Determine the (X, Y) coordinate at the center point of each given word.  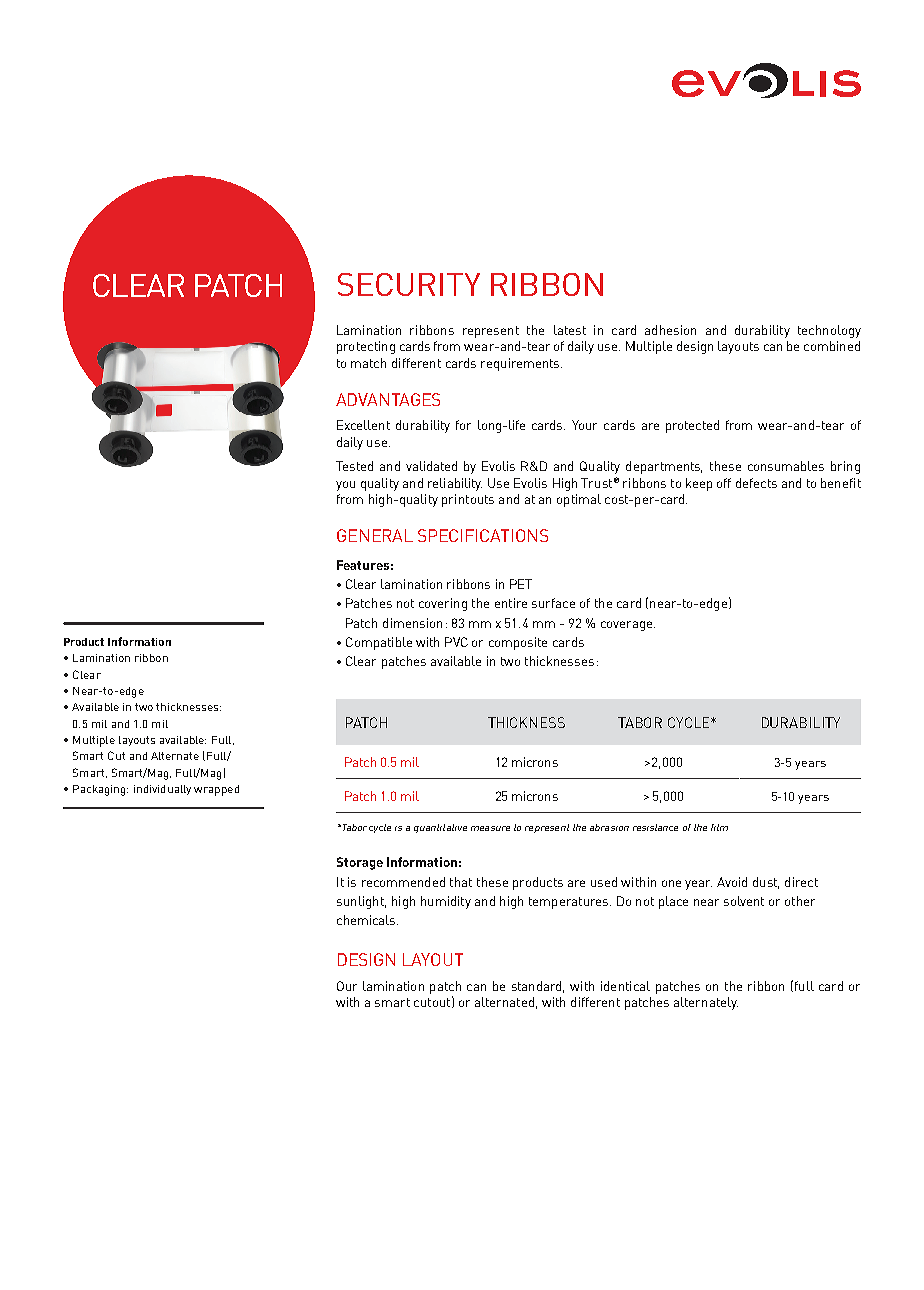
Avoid (732, 882)
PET (521, 584)
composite (518, 643)
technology (829, 331)
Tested (354, 466)
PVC (456, 642)
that (461, 882)
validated (431, 466)
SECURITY (409, 284)
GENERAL (375, 535)
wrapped (216, 790)
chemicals (367, 920)
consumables (786, 466)
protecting (366, 347)
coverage (628, 626)
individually (162, 790)
